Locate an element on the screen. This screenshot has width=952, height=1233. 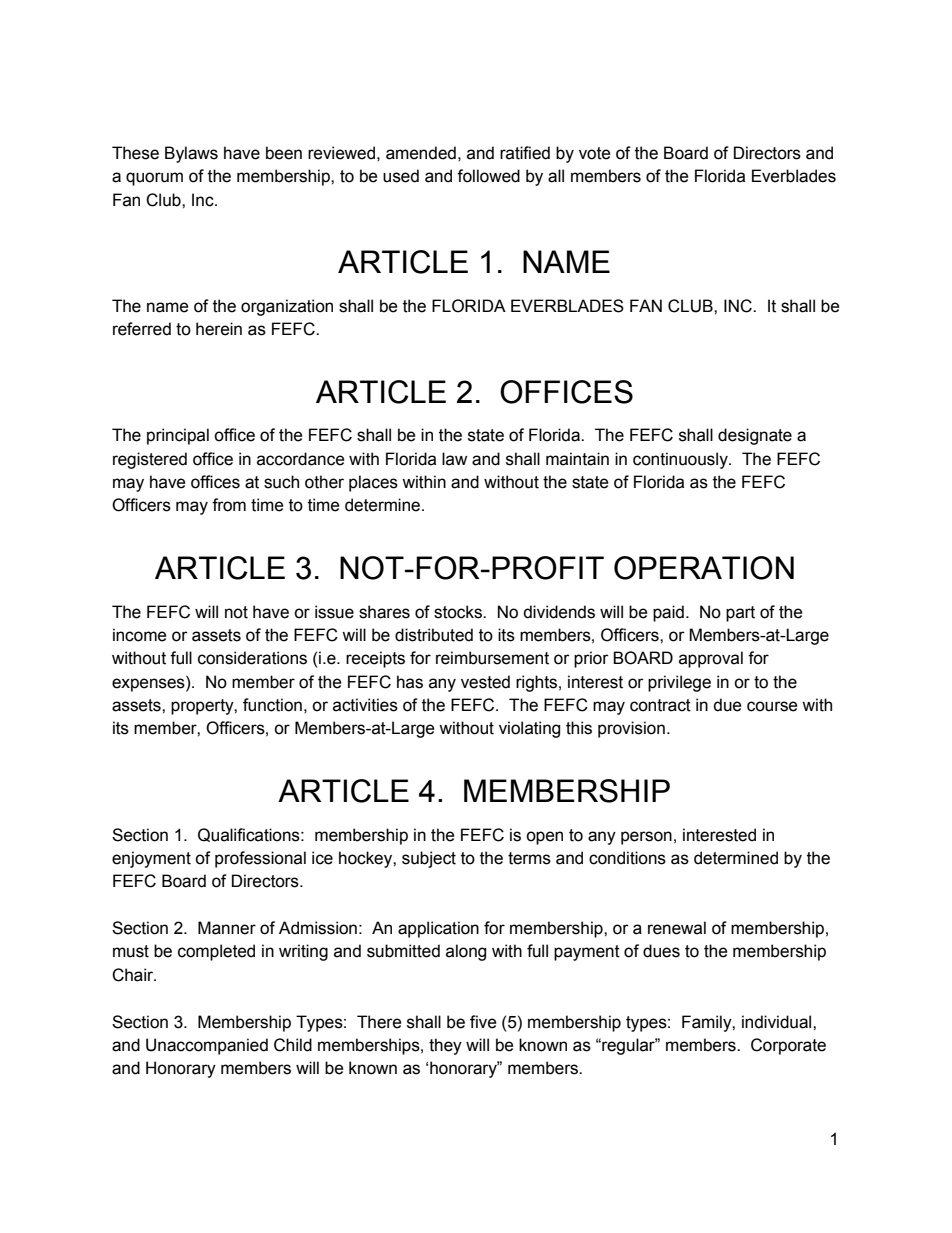
followed is located at coordinates (488, 176).
